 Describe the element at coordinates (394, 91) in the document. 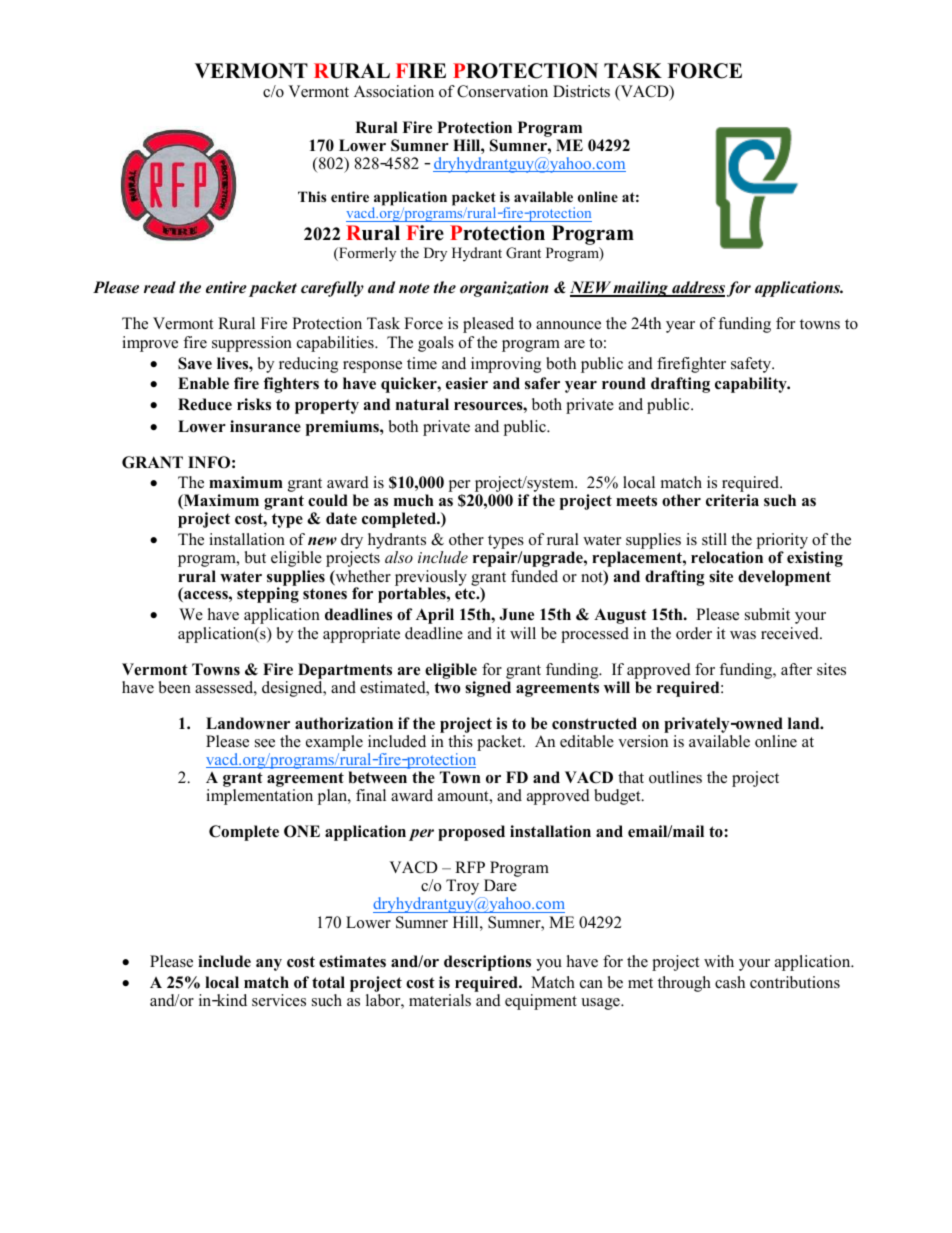

I see `Association` at that location.
